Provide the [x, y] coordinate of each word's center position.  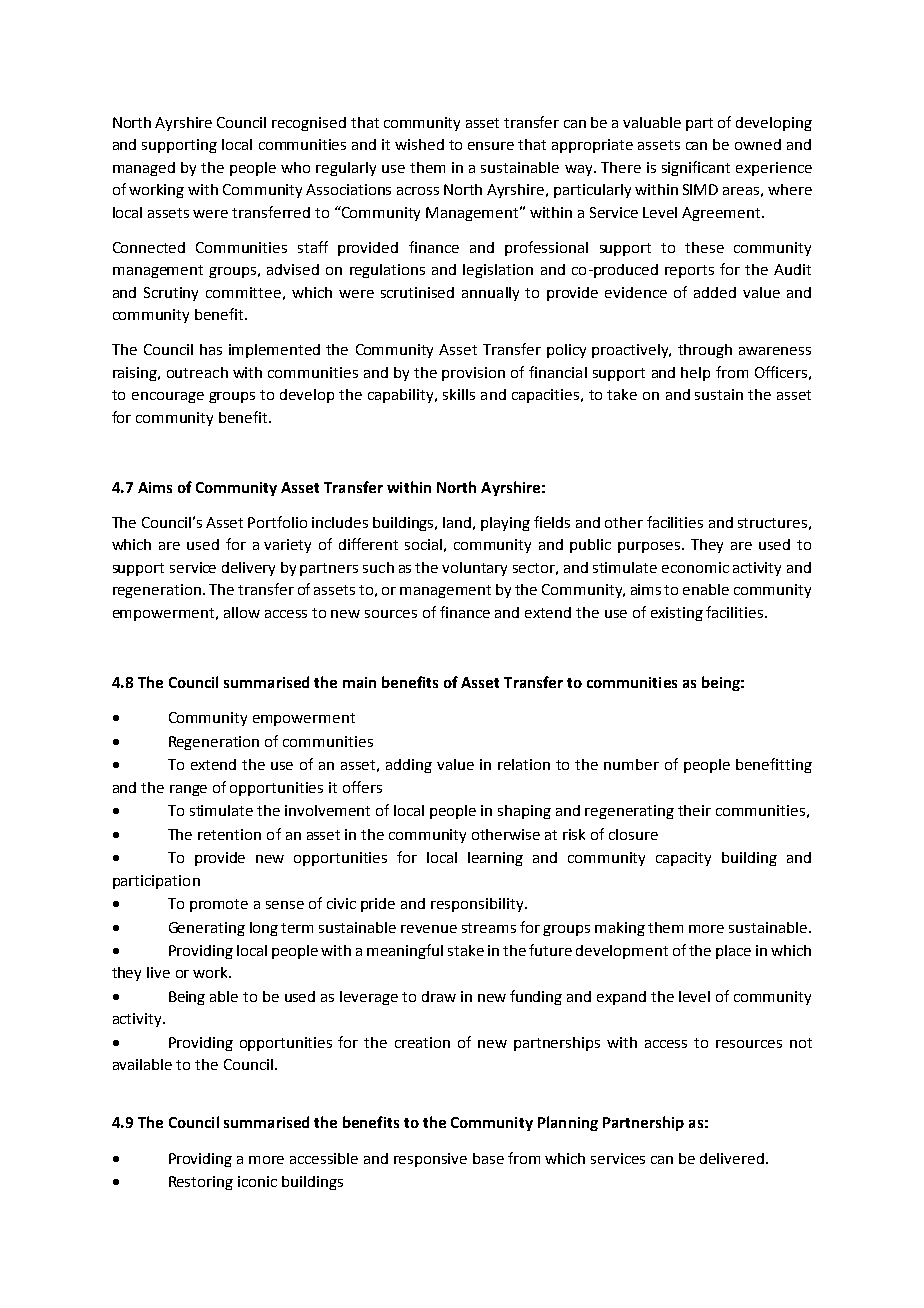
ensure [491, 146]
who [295, 167]
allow [242, 612]
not [801, 1043]
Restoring [201, 1183]
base [488, 1158]
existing [677, 614]
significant [696, 168]
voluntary [474, 569]
